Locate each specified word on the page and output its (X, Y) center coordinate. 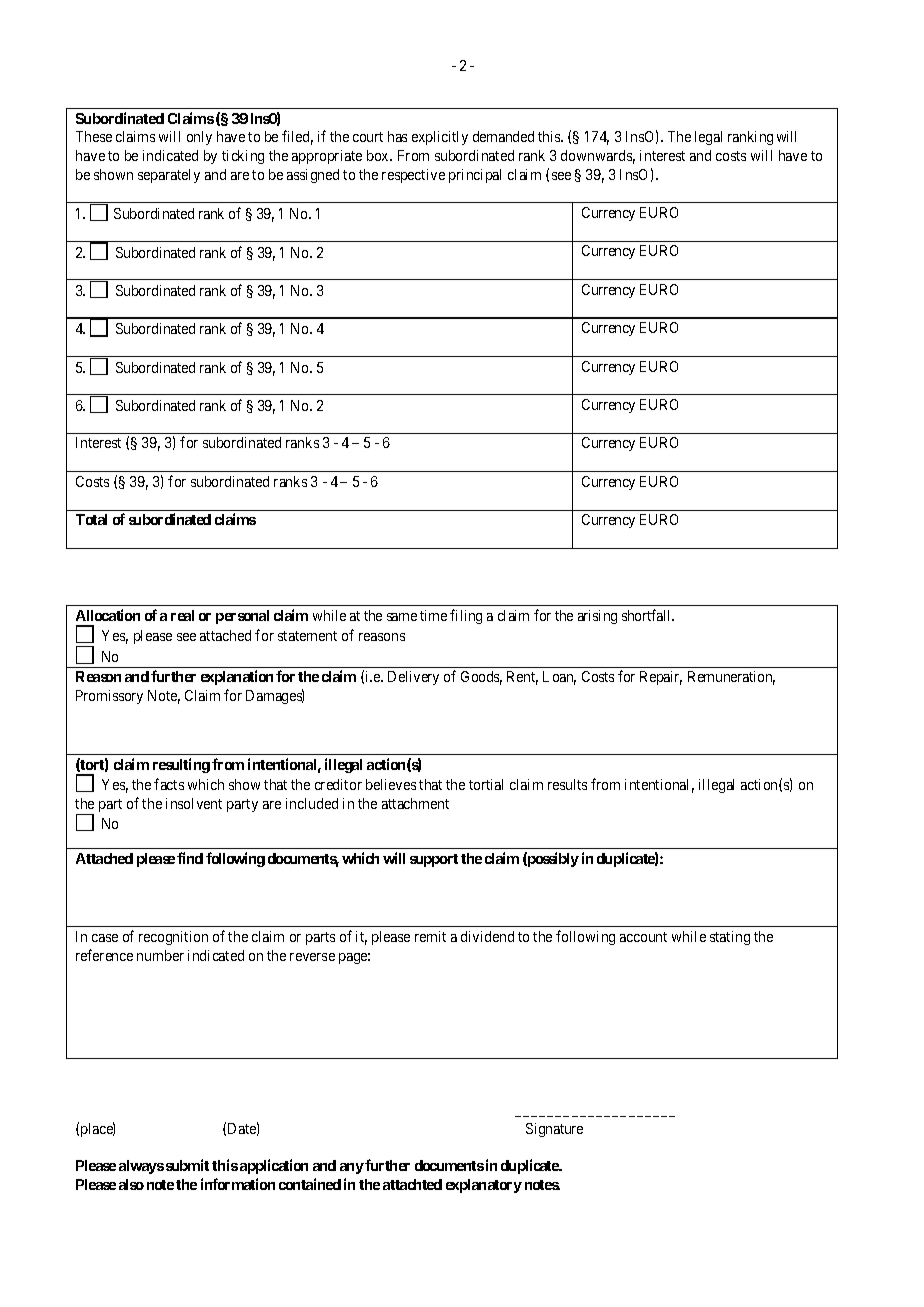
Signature (554, 1130)
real (182, 615)
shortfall (648, 615)
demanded (503, 136)
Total (91, 519)
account (643, 937)
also (131, 1184)
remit (430, 936)
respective (413, 176)
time (433, 615)
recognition (173, 938)
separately (169, 176)
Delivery (413, 678)
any (352, 1168)
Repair (661, 678)
